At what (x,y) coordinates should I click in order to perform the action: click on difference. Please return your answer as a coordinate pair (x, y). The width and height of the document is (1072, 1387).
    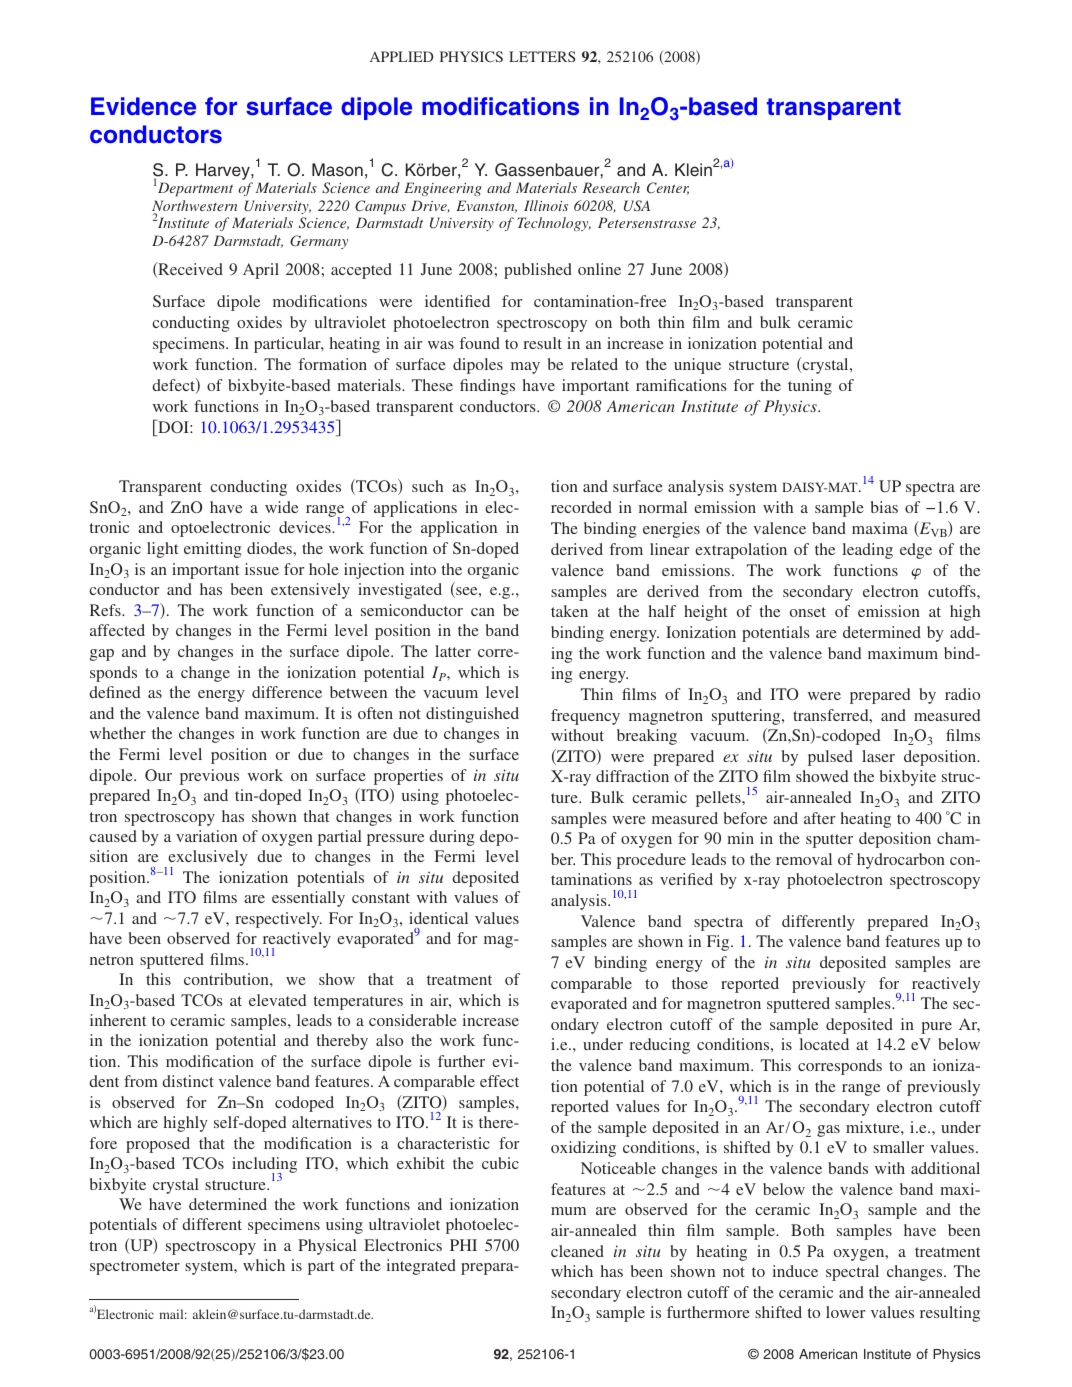
    Looking at the image, I should click on (287, 692).
